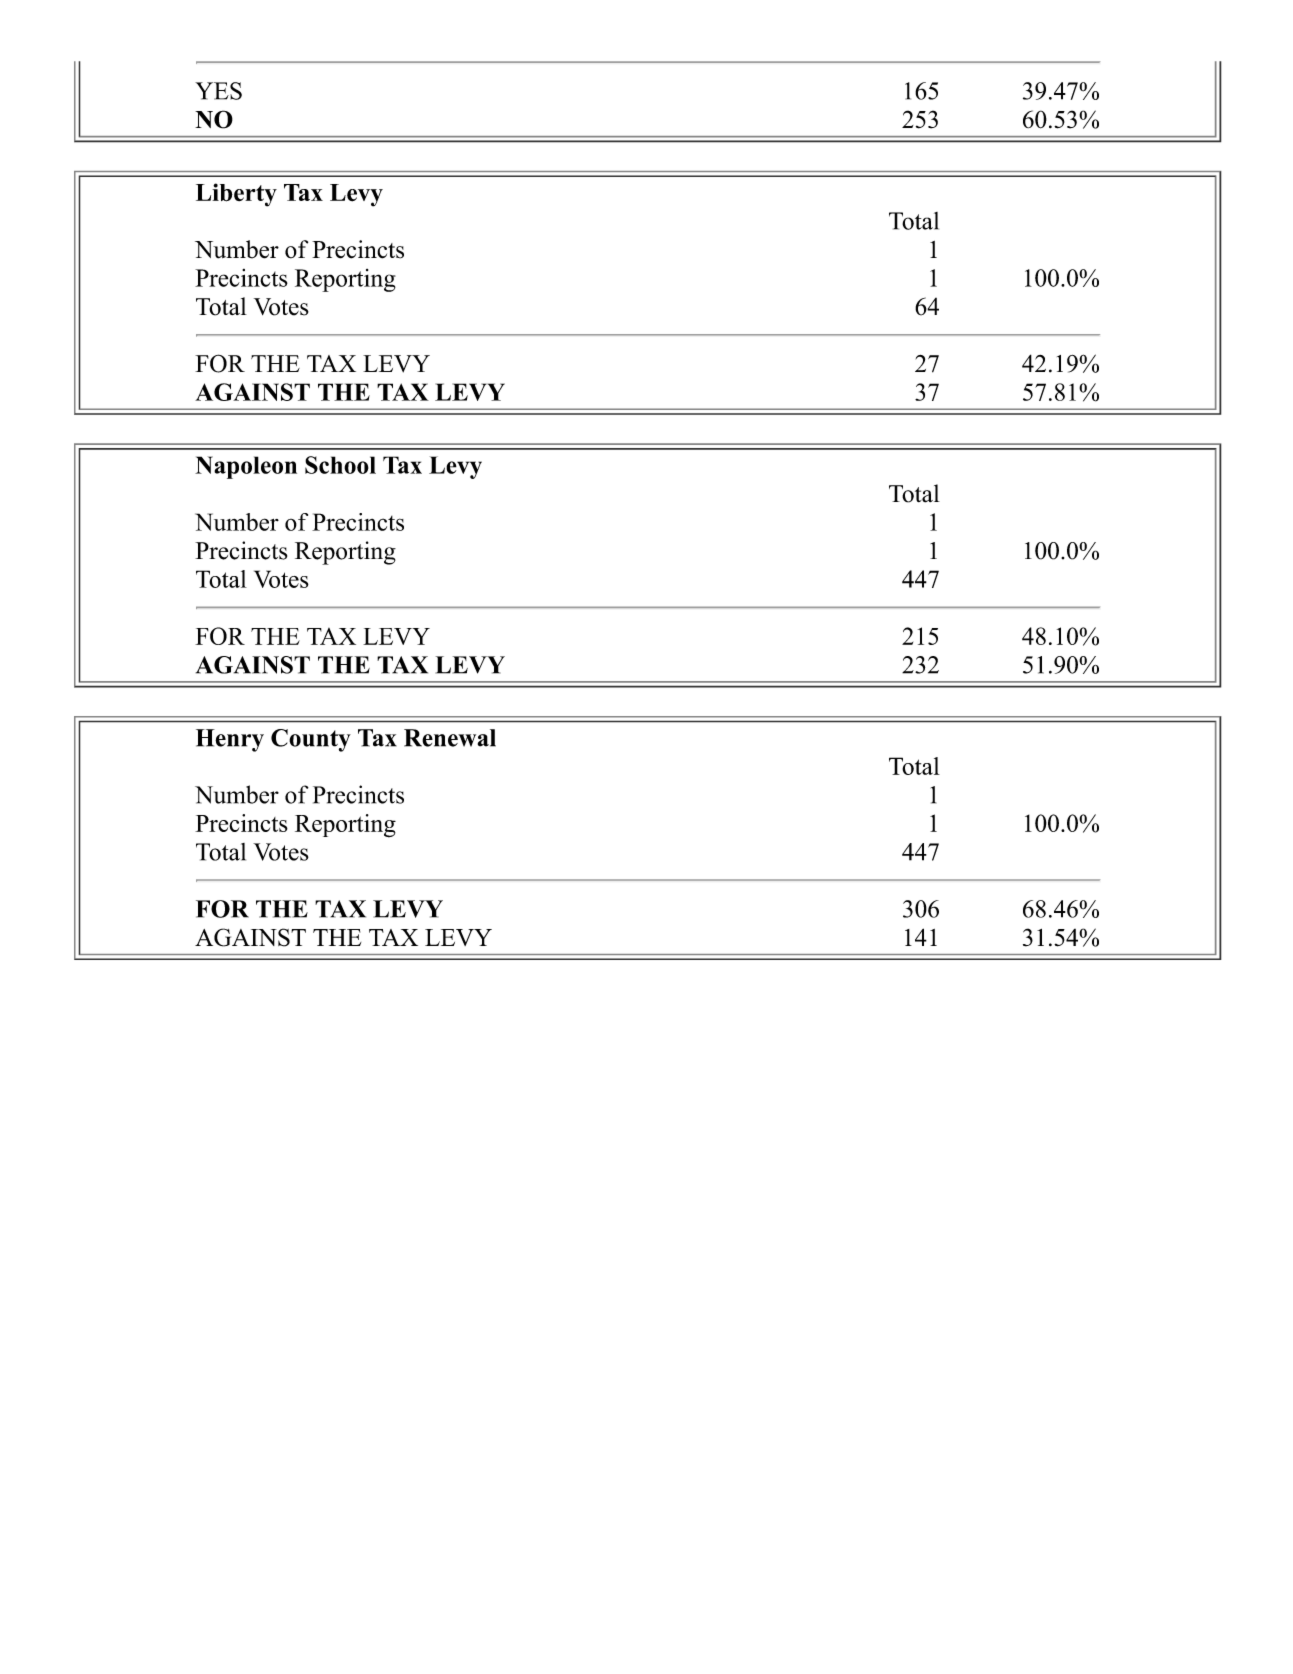  I want to click on Napoleon, so click(246, 467).
